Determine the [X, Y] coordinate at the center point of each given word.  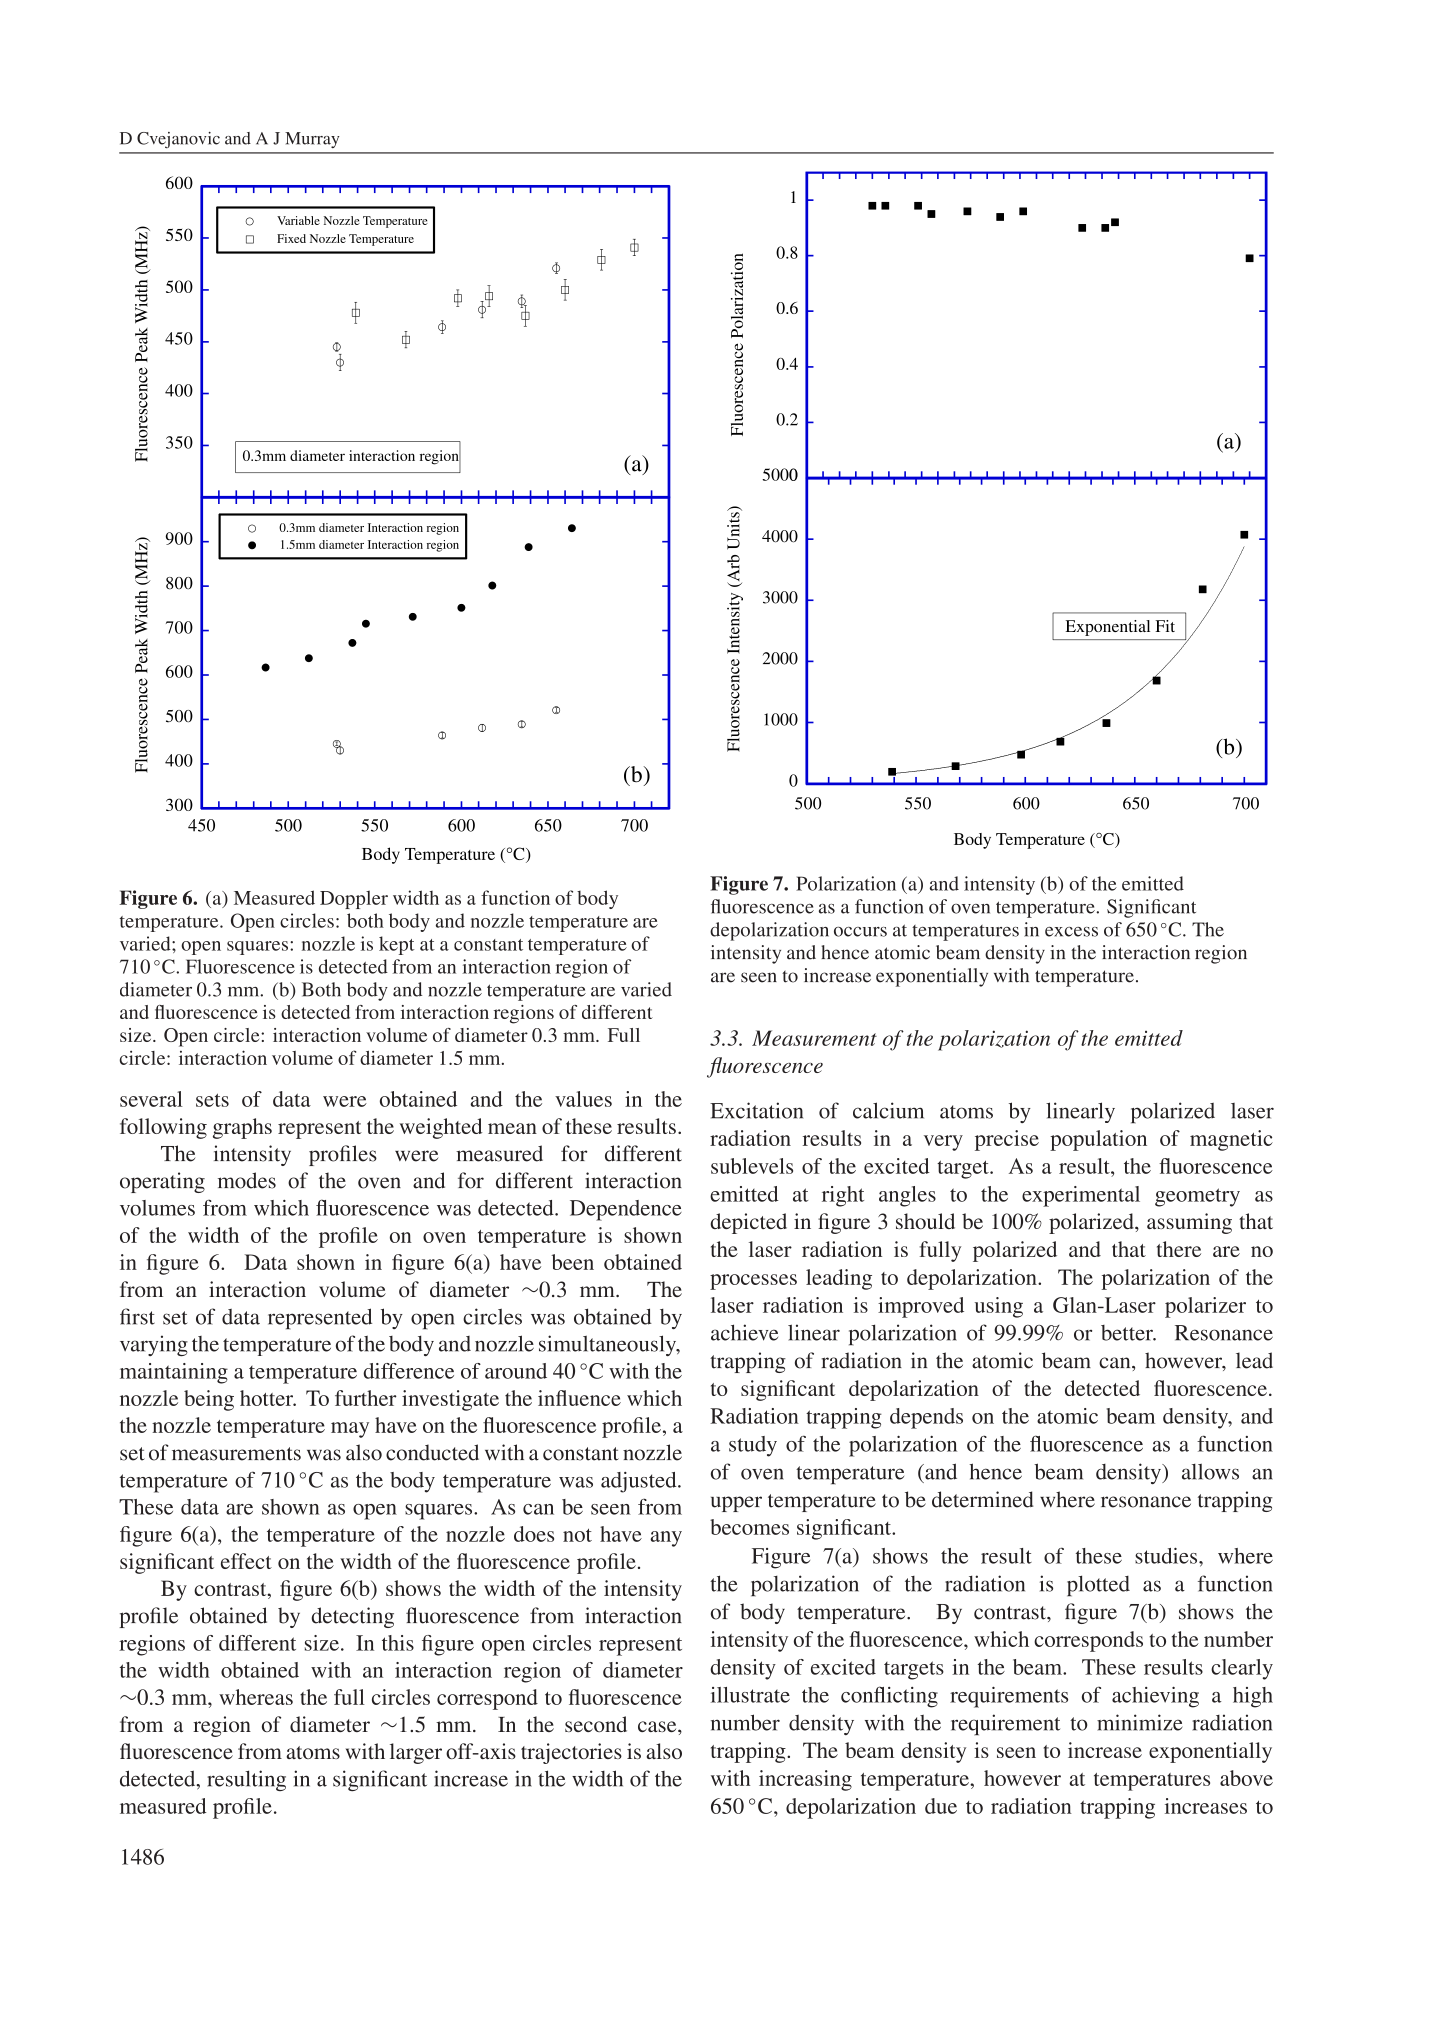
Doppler [354, 899]
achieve [744, 1332]
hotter [268, 1398]
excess [1071, 932]
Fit [1165, 626]
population [1098, 1140]
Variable [298, 220]
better [1128, 1333]
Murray [312, 140]
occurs [860, 932]
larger [416, 1753]
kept [397, 945]
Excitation [756, 1110]
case [658, 1726]
